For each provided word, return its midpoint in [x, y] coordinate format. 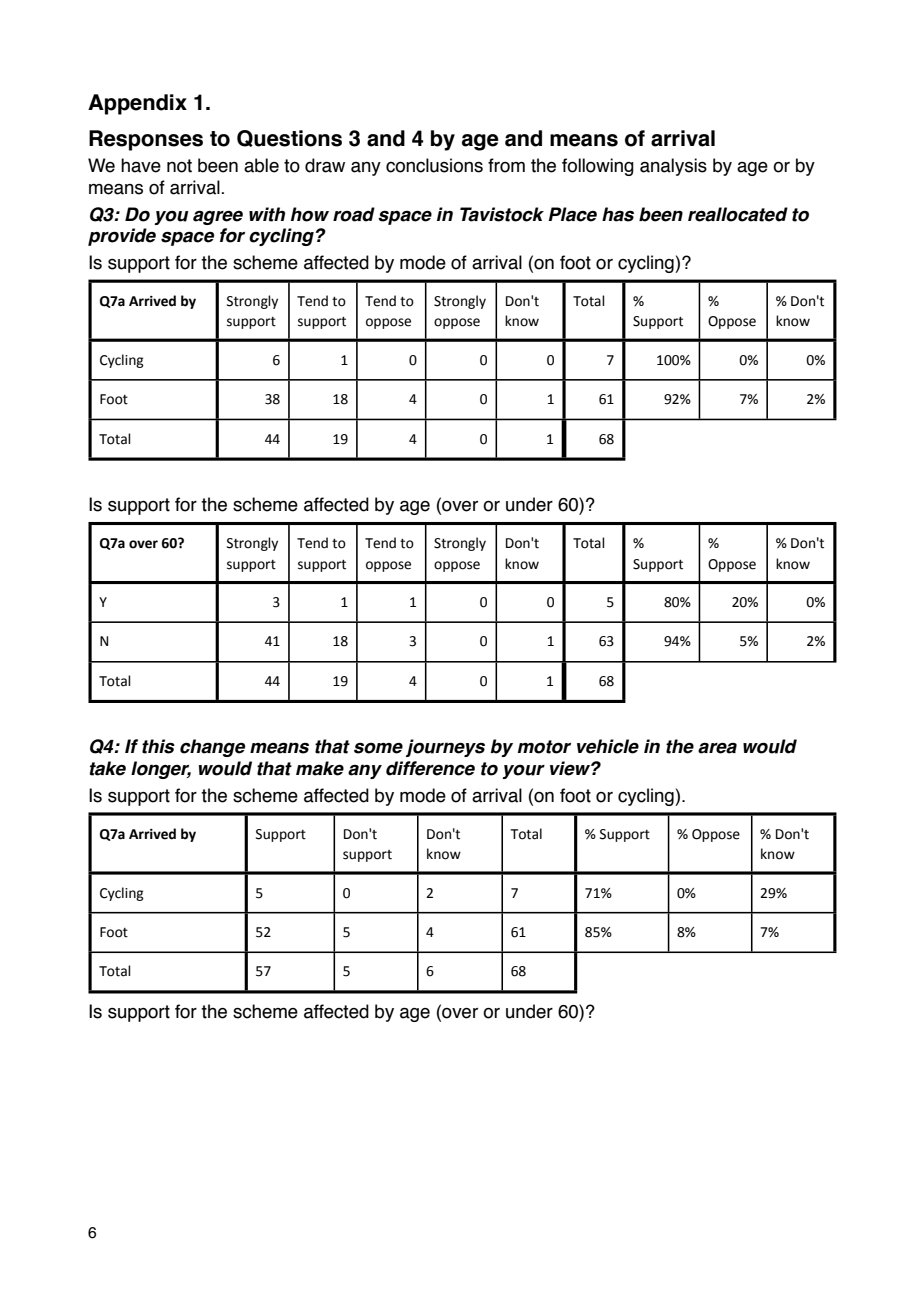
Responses [146, 140]
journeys [445, 748]
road [354, 214]
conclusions [434, 165]
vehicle [608, 746]
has [618, 214]
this [158, 746]
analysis [673, 167]
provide [122, 237]
